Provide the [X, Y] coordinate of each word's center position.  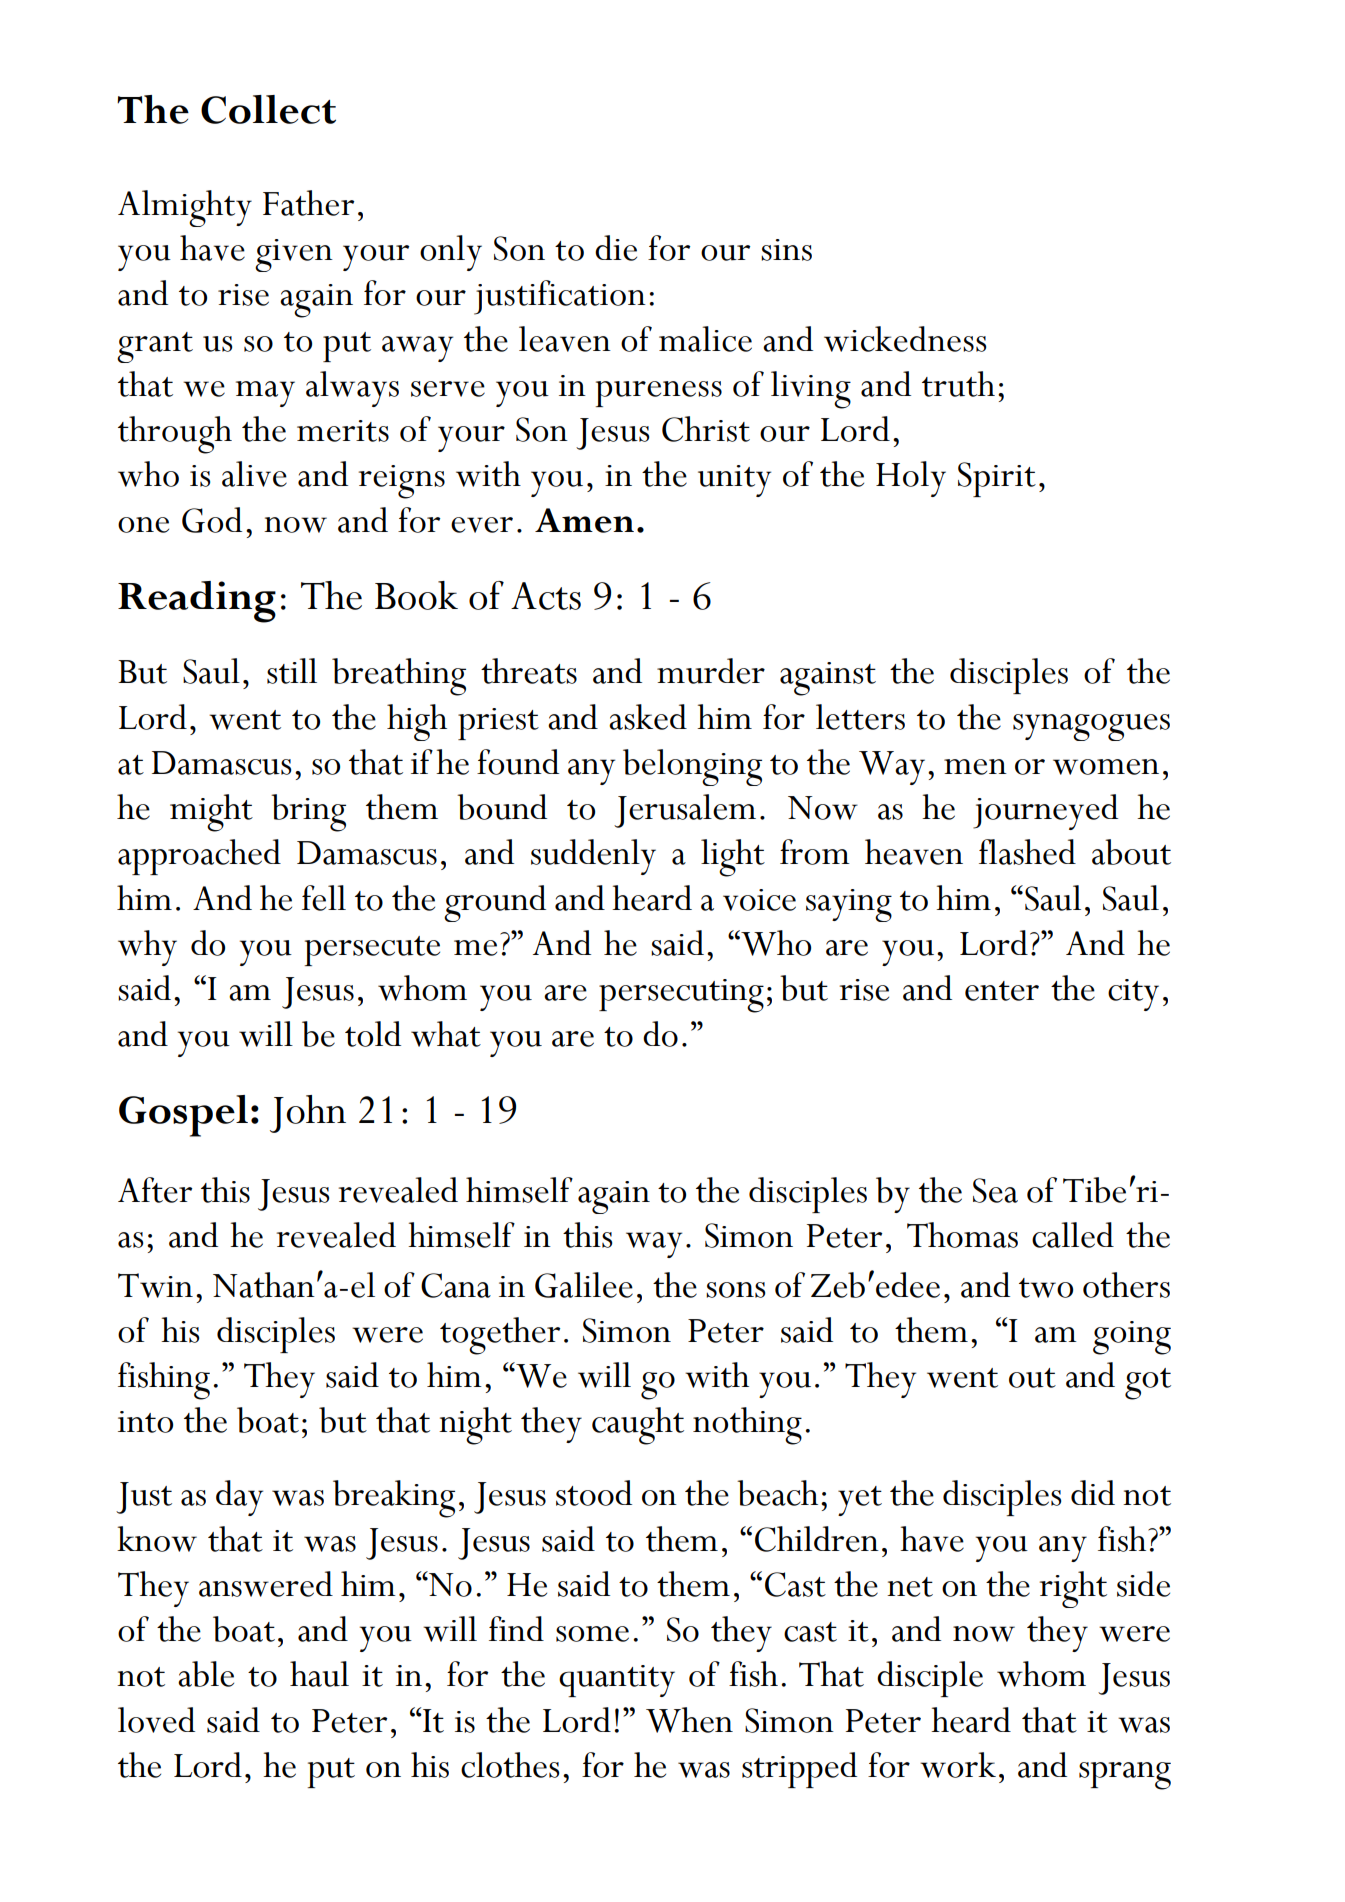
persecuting [681, 996]
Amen [584, 520]
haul [319, 1674]
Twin [155, 1285]
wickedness [905, 339]
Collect [268, 109]
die [616, 248]
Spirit [997, 479]
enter [1002, 991]
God [212, 520]
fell [324, 898]
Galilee [584, 1285]
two [1046, 1288]
